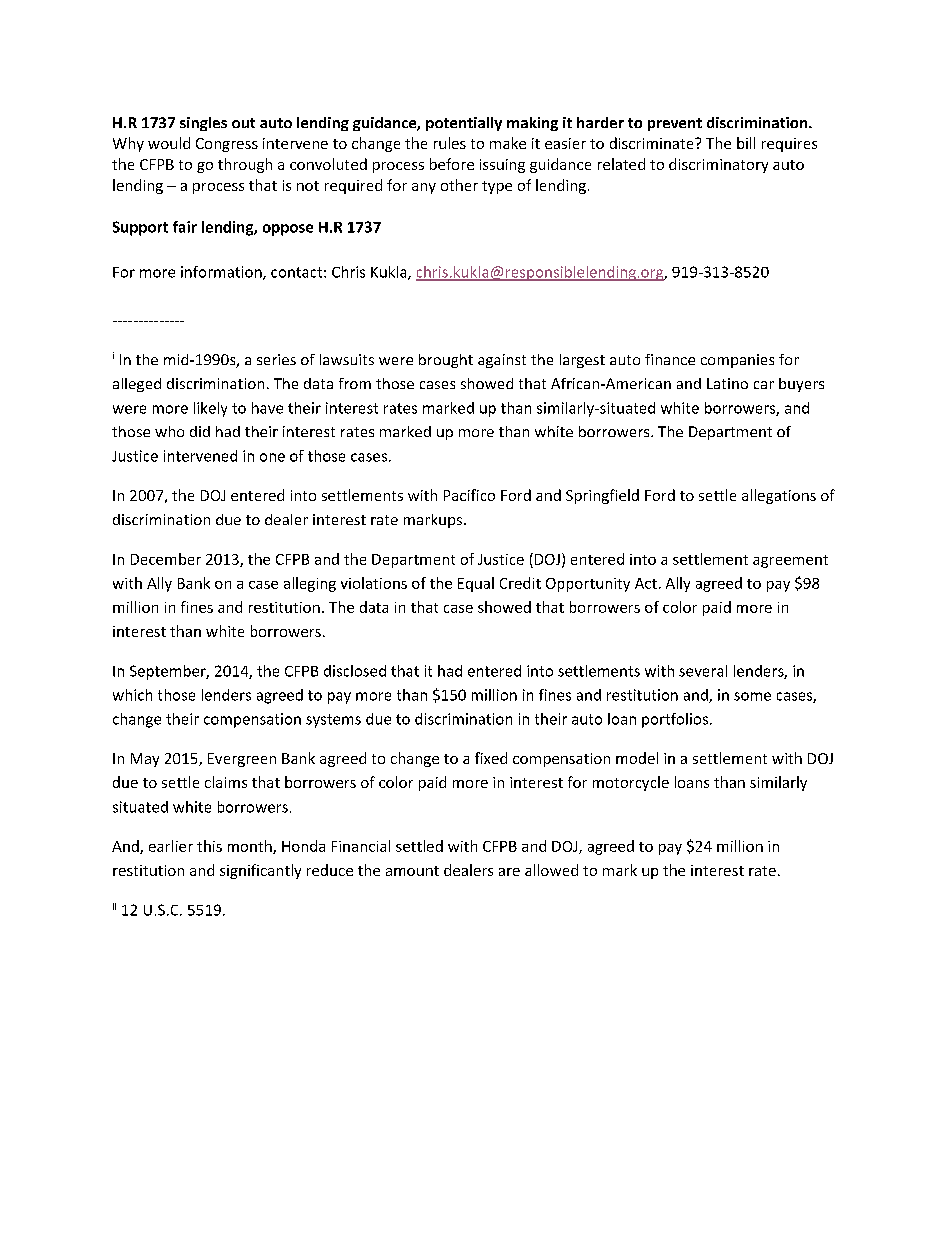  What do you see at coordinates (450, 143) in the screenshot?
I see `rules` at bounding box center [450, 143].
